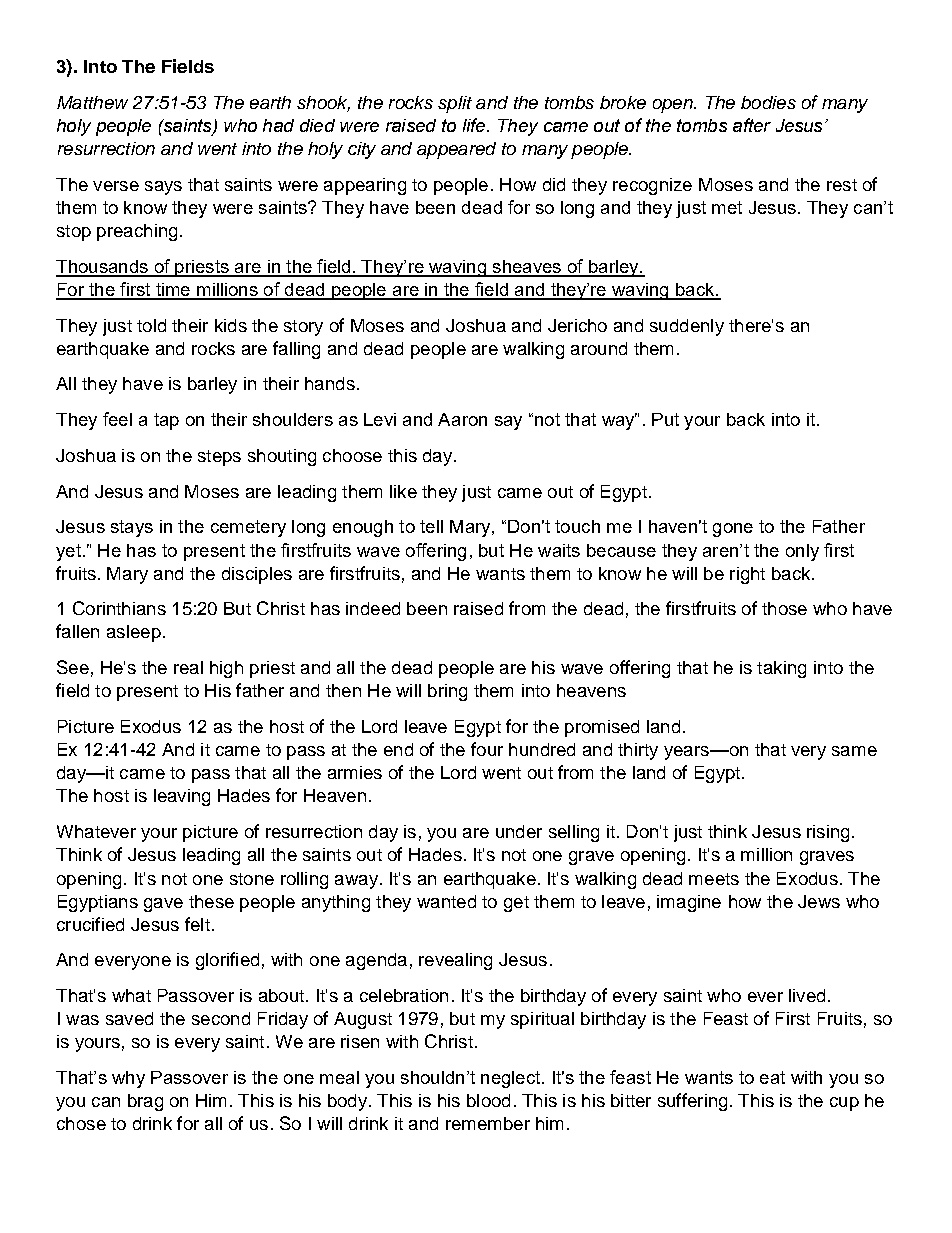 Image resolution: width=952 pixels, height=1233 pixels. Describe the element at coordinates (854, 751) in the screenshot. I see `same` at that location.
